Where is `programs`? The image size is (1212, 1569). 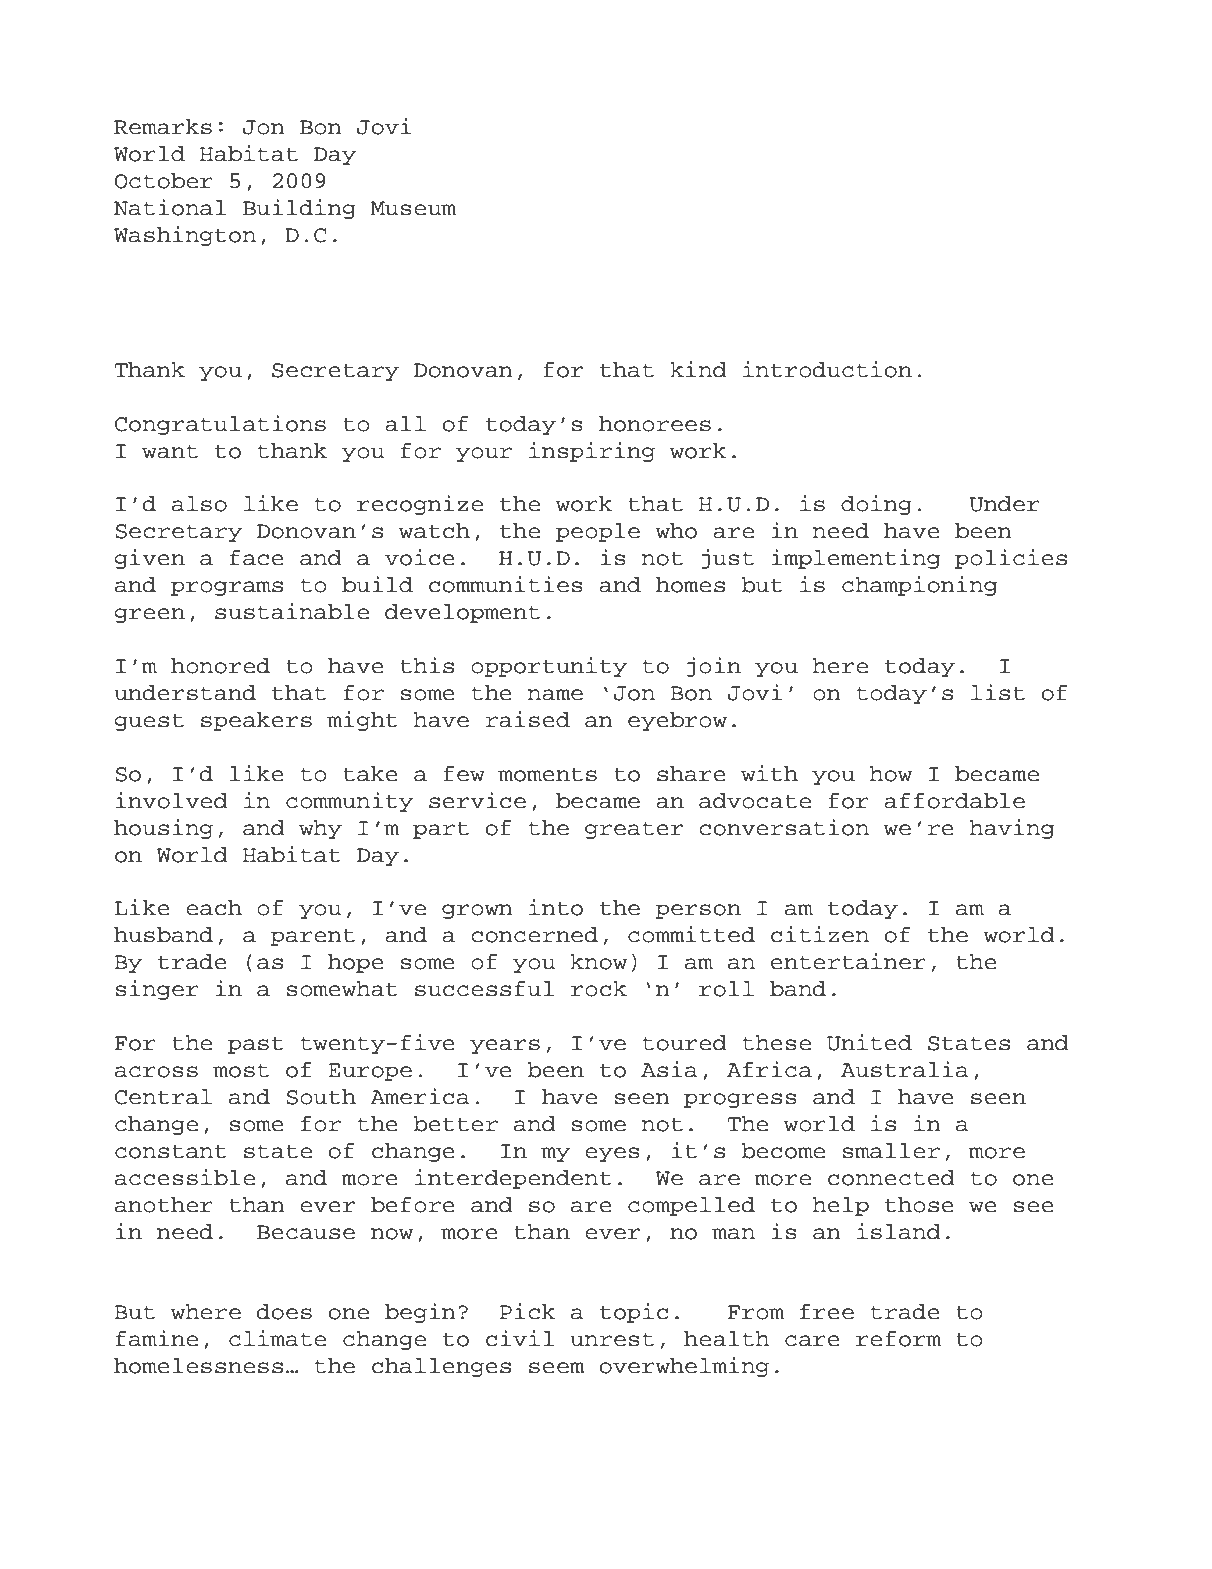
programs is located at coordinates (227, 588).
